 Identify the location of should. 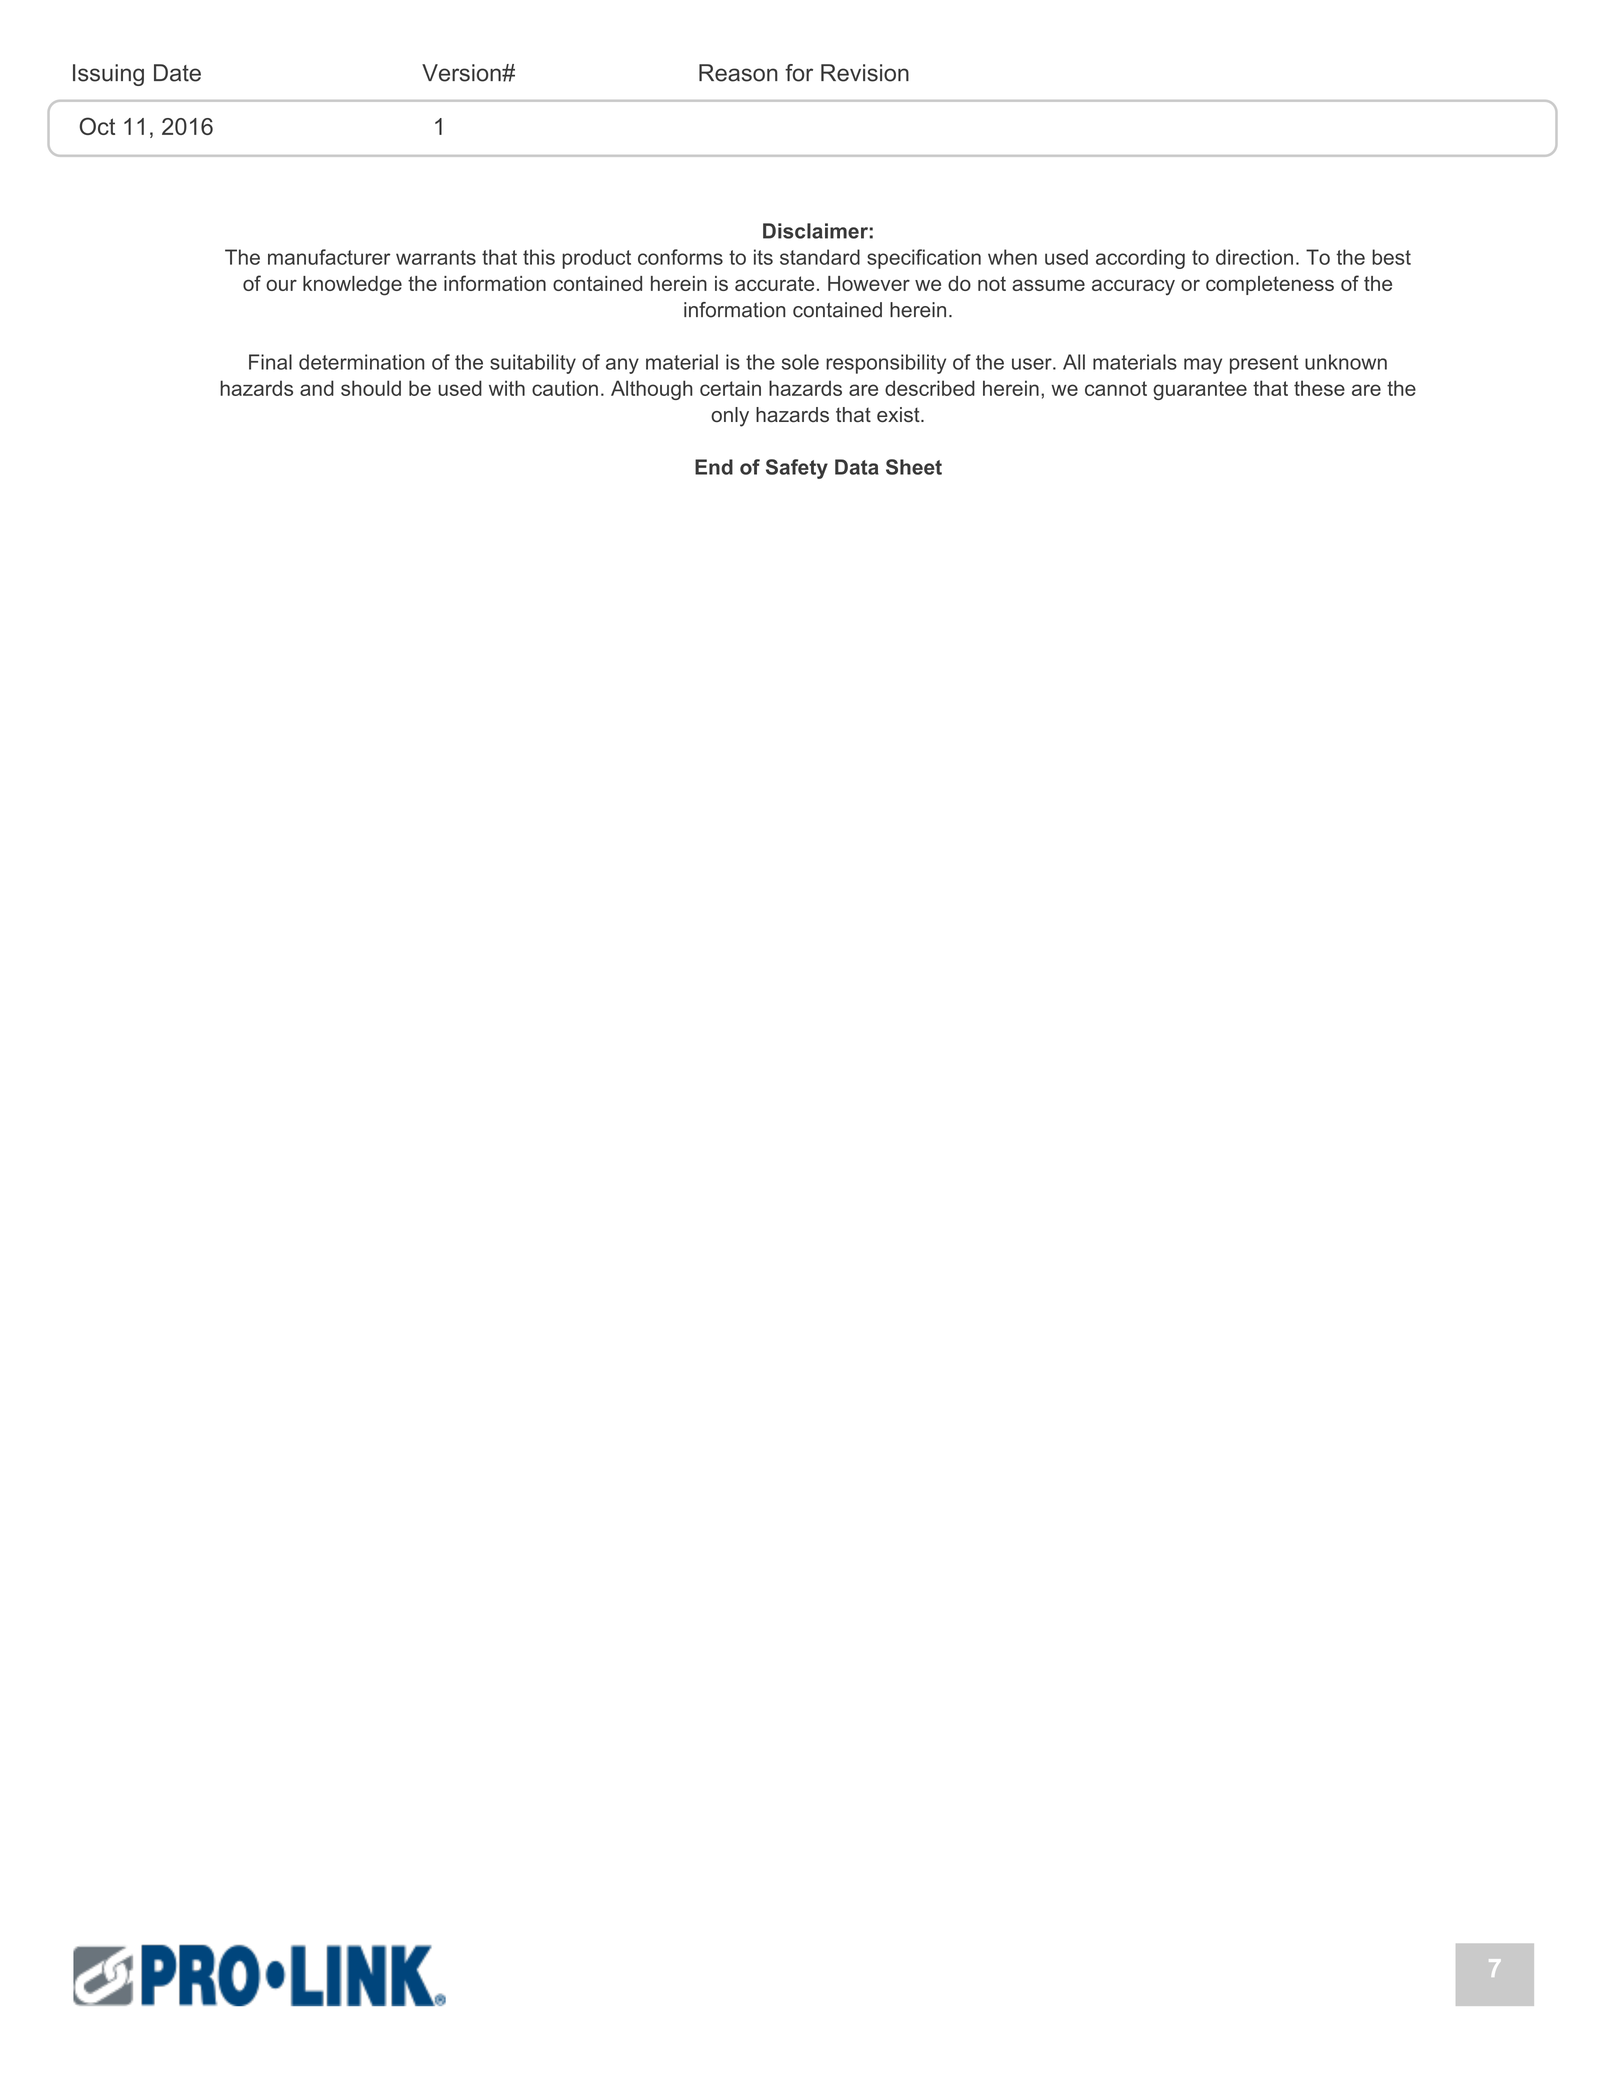
(371, 388).
